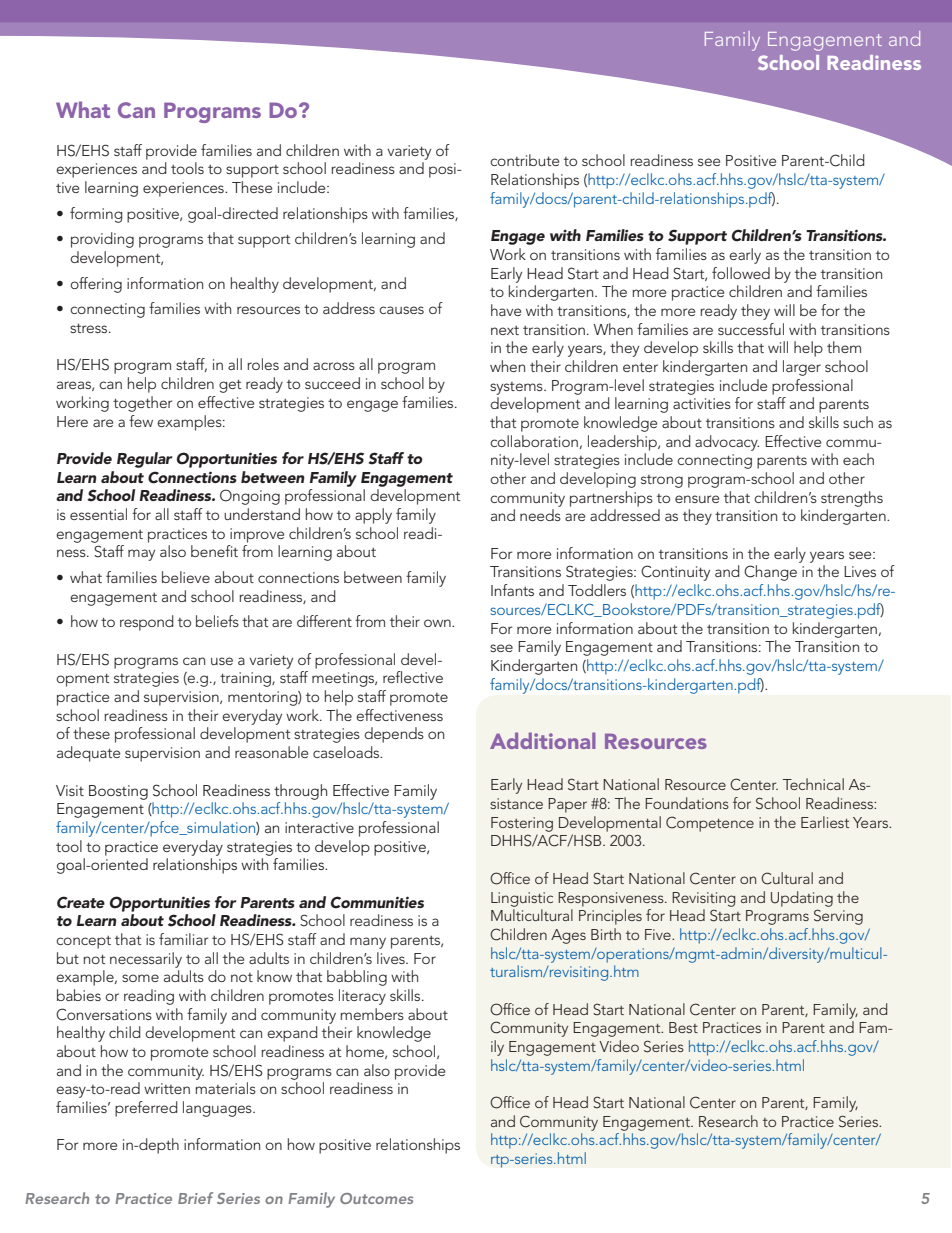 Image resolution: width=952 pixels, height=1233 pixels. I want to click on training, so click(246, 679).
